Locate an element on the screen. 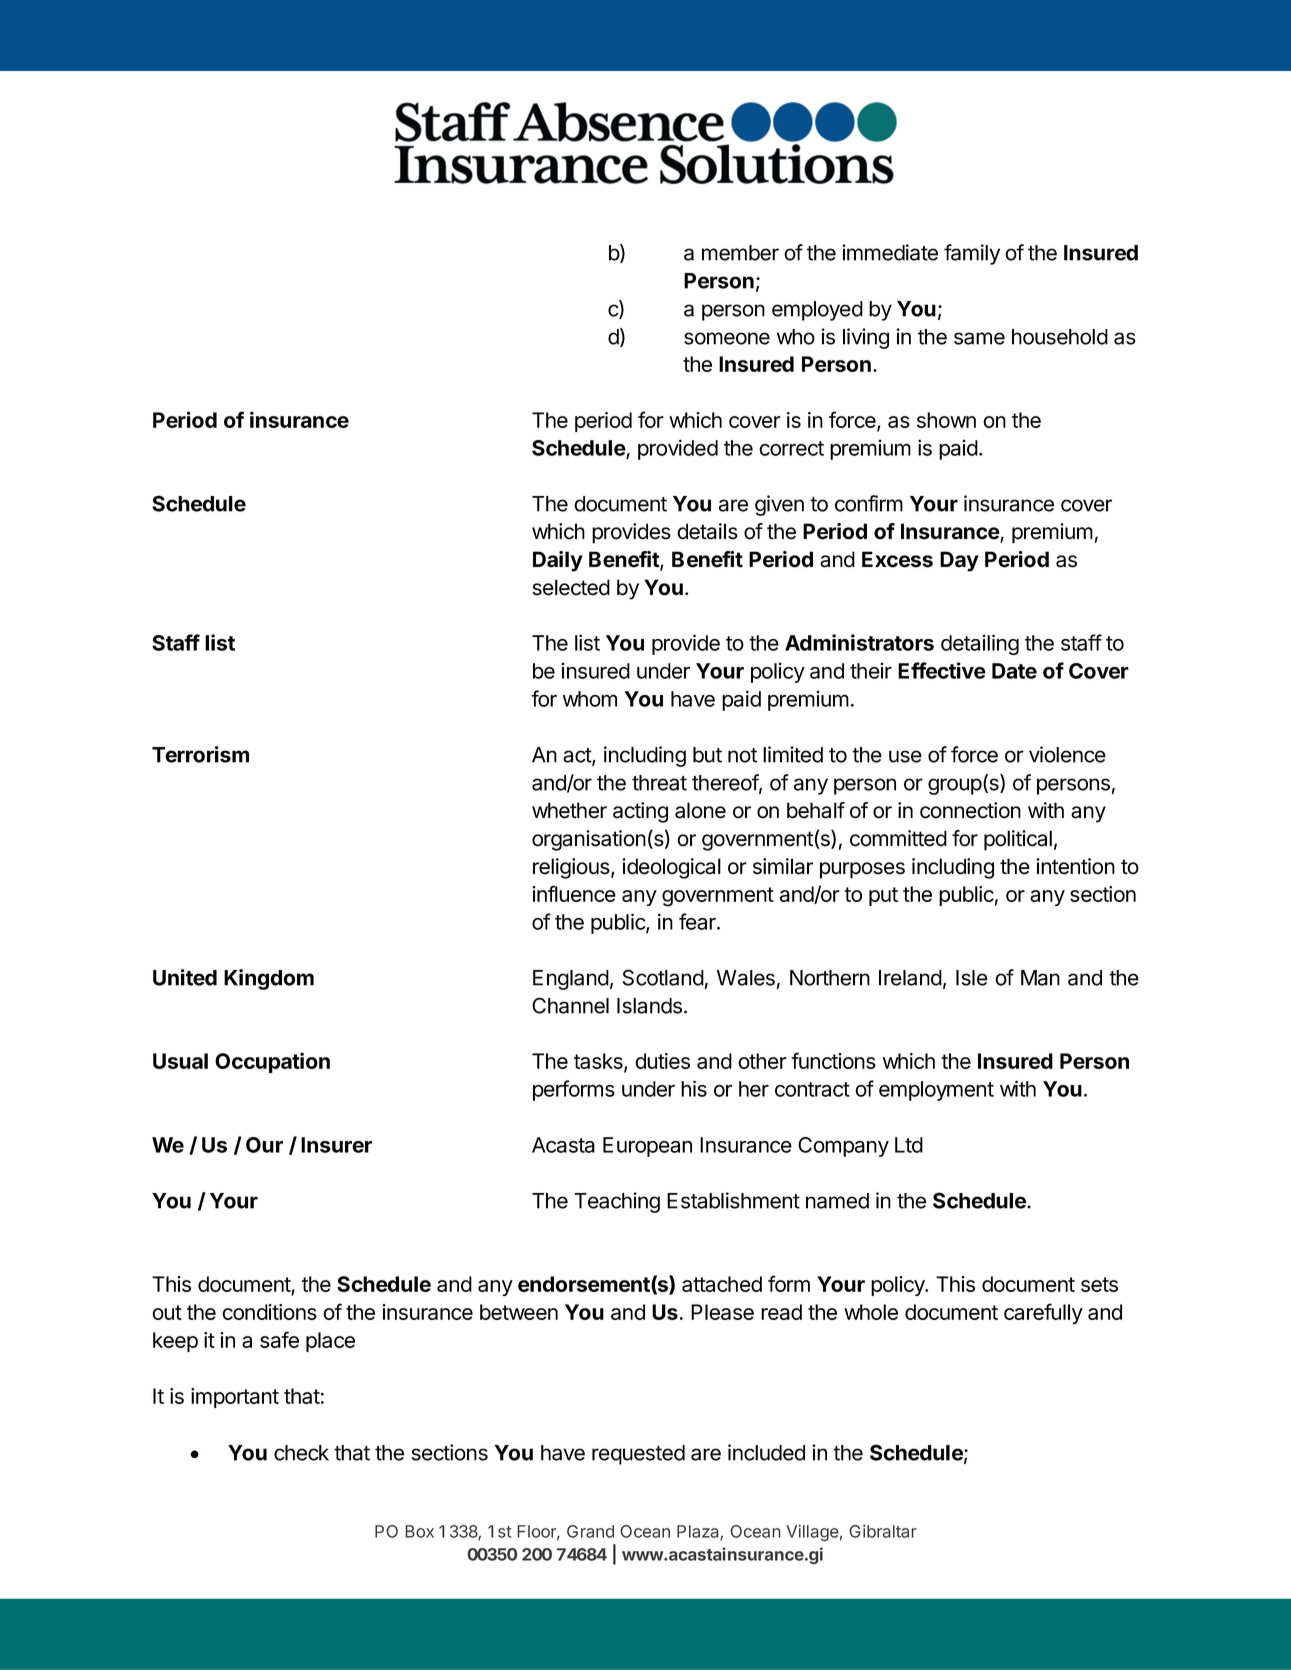  political is located at coordinates (1018, 840).
